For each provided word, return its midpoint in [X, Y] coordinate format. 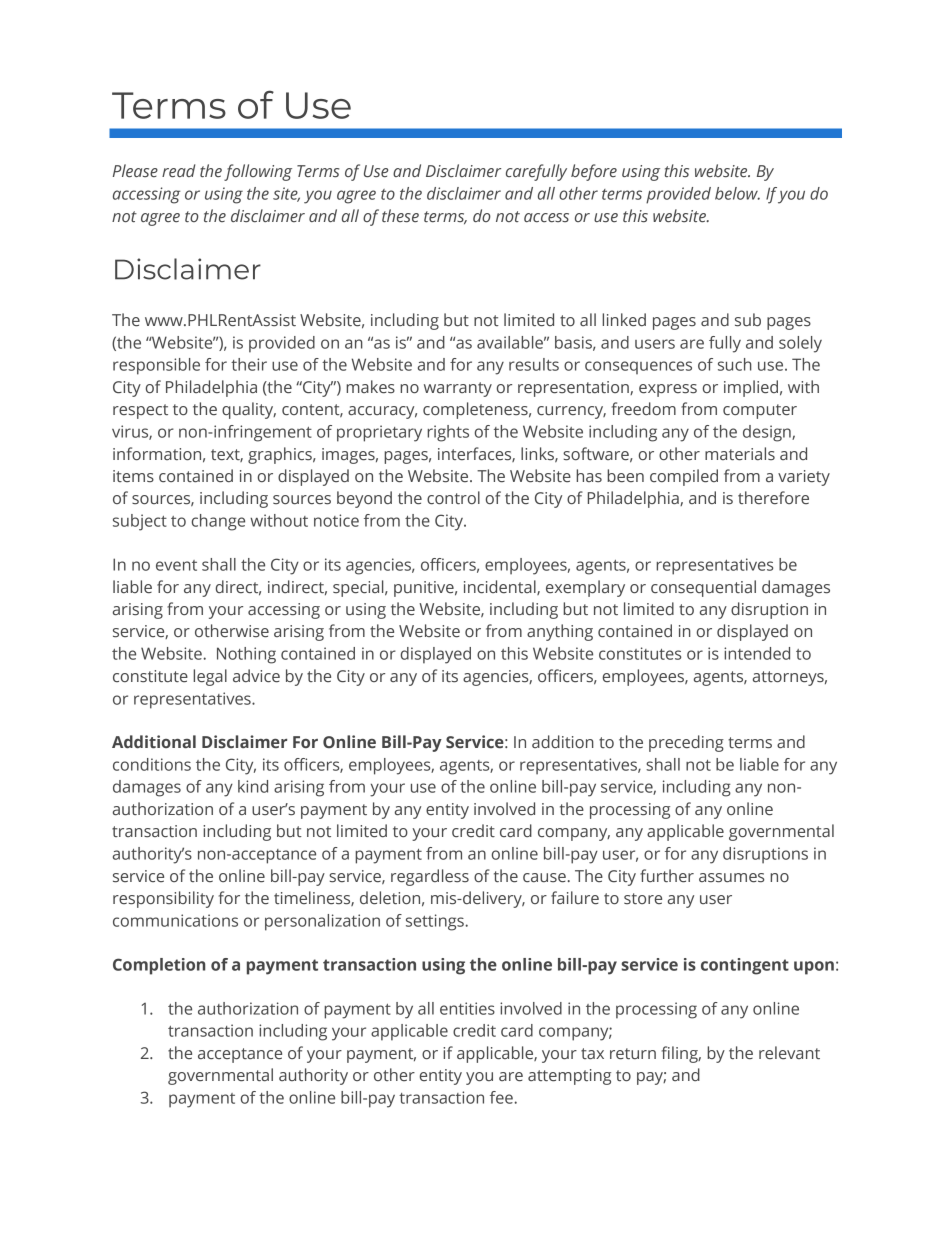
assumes [731, 878]
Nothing [246, 655]
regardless [430, 877]
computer [760, 411]
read [178, 170]
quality [249, 410]
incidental [501, 587]
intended [757, 653]
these [400, 216]
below [737, 193]
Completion [159, 966]
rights [448, 433]
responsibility [163, 899]
